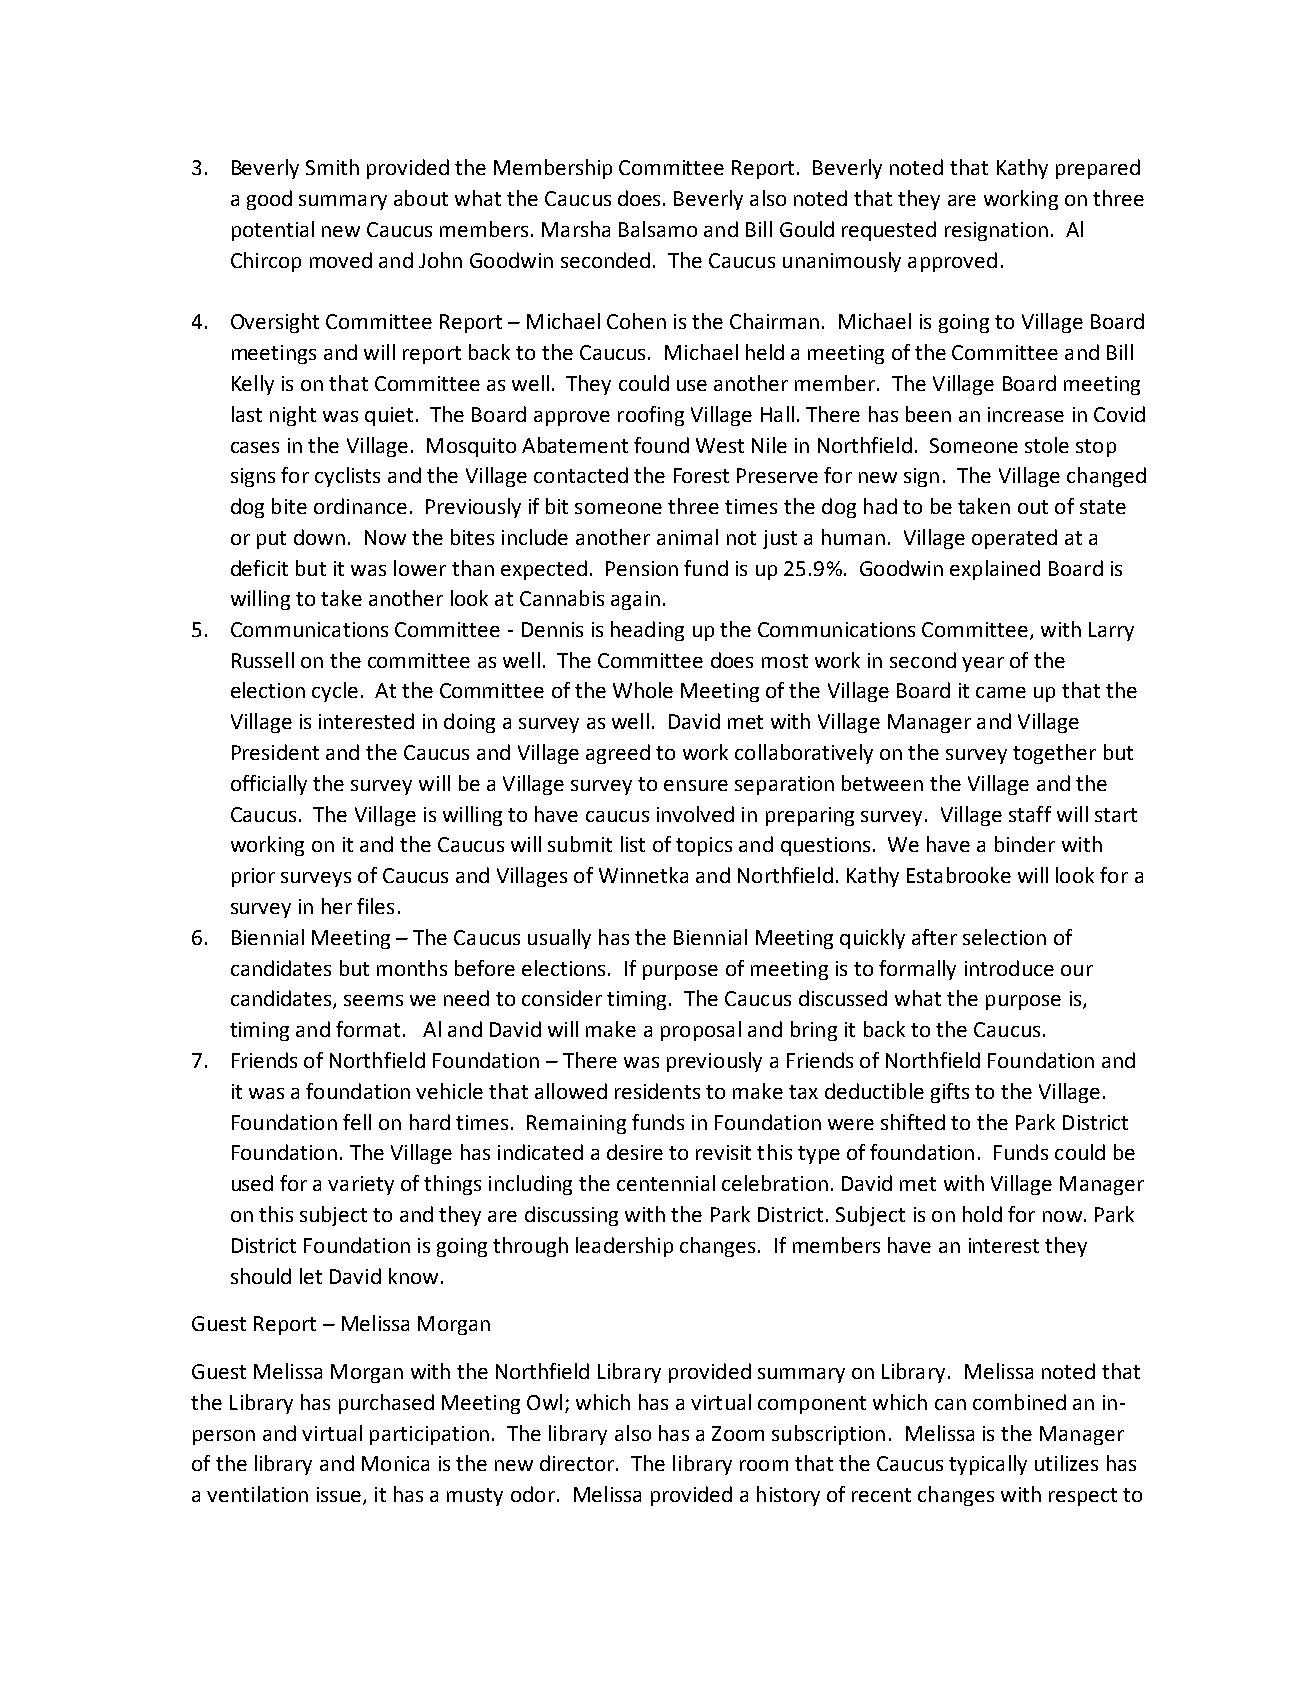  I want to click on Zoom, so click(738, 1433).
